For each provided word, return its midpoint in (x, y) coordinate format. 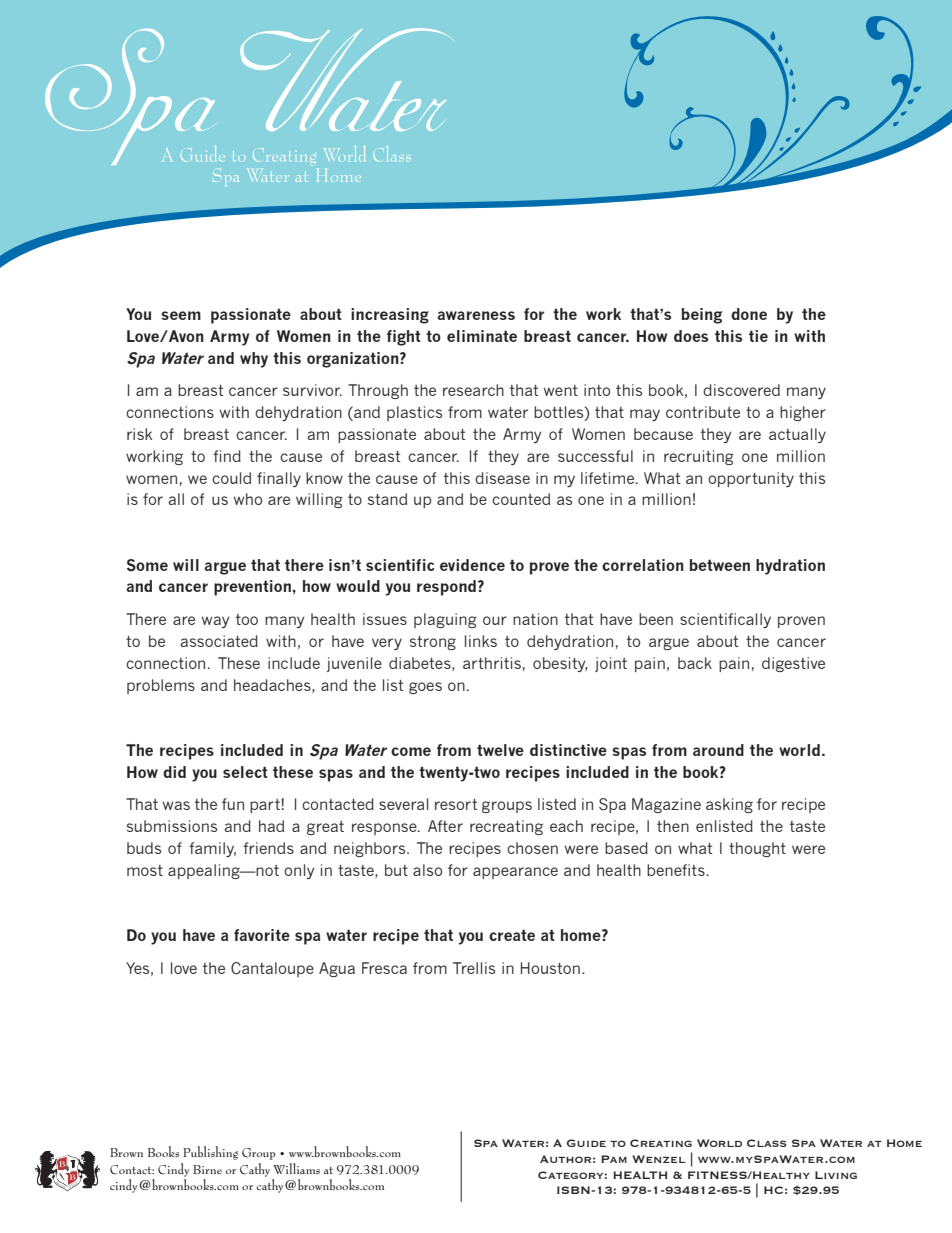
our (495, 620)
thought (757, 849)
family (212, 849)
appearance (515, 873)
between (720, 565)
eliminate (482, 336)
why (254, 360)
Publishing (210, 1153)
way (216, 622)
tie (758, 336)
